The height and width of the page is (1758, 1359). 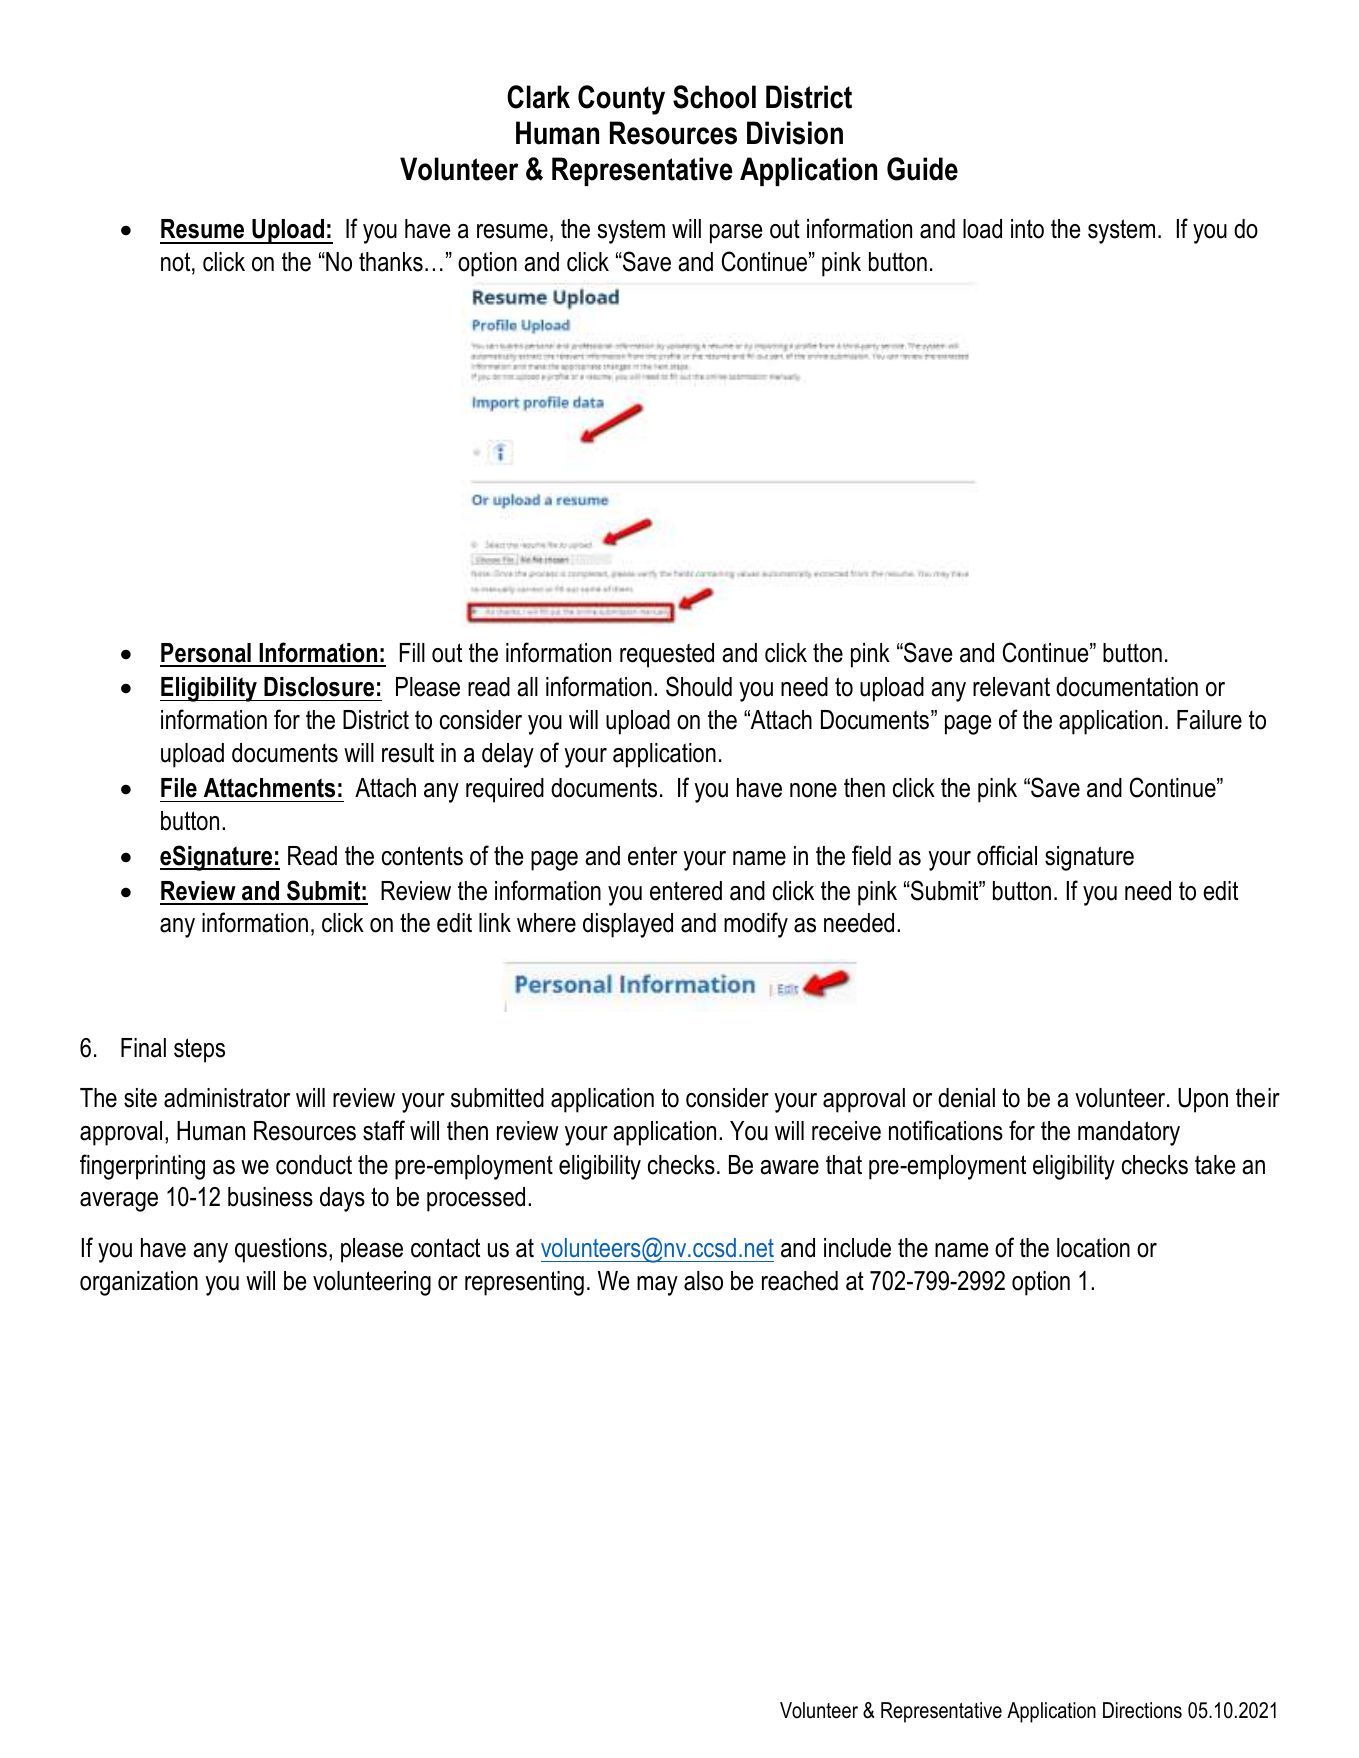 I want to click on thanks, so click(x=391, y=262).
